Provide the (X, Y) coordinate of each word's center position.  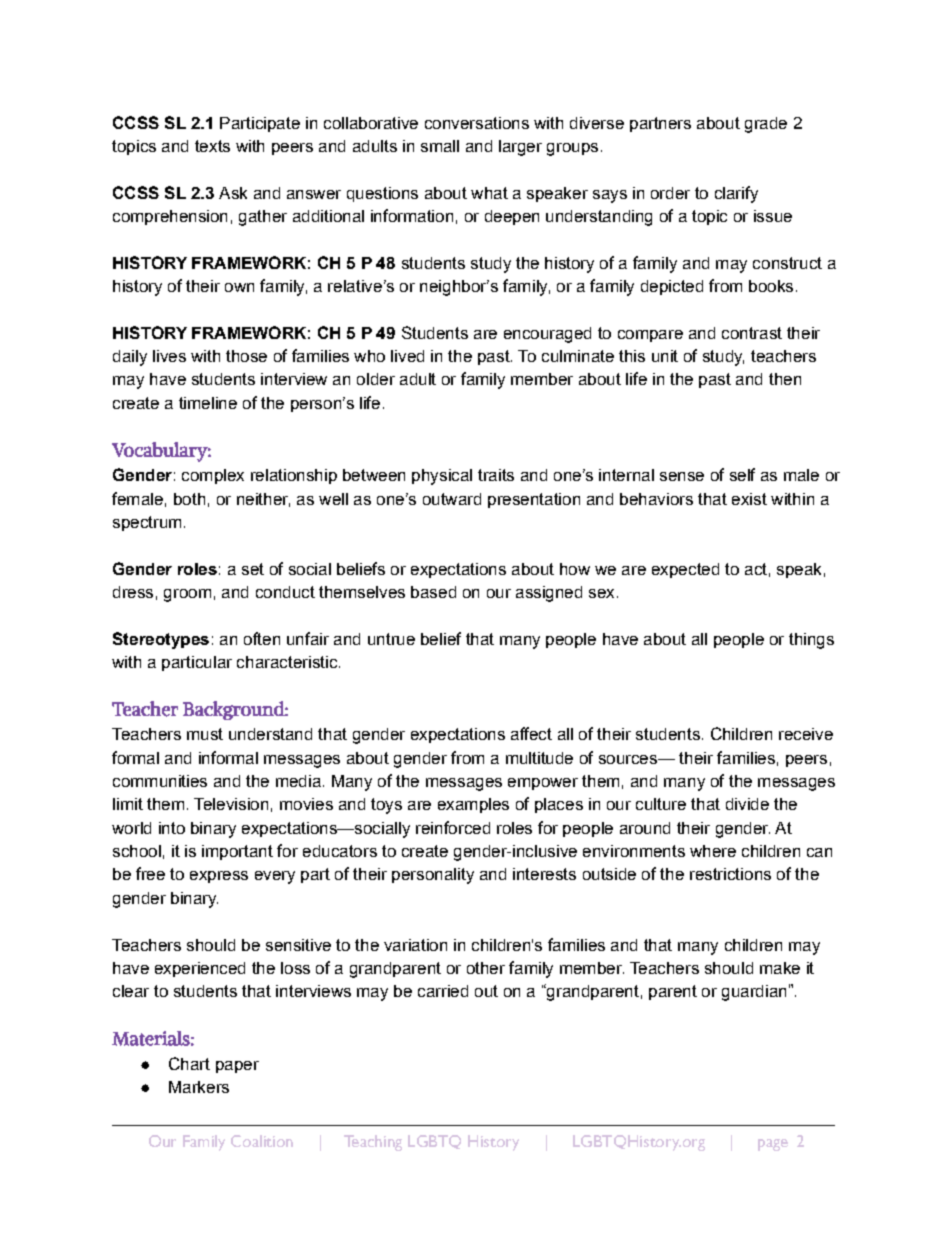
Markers (199, 1087)
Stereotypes (161, 640)
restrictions (730, 874)
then (785, 379)
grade (766, 125)
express (219, 877)
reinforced (453, 827)
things (811, 641)
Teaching (373, 1143)
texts (212, 146)
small (440, 146)
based (433, 592)
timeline (208, 403)
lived (407, 356)
